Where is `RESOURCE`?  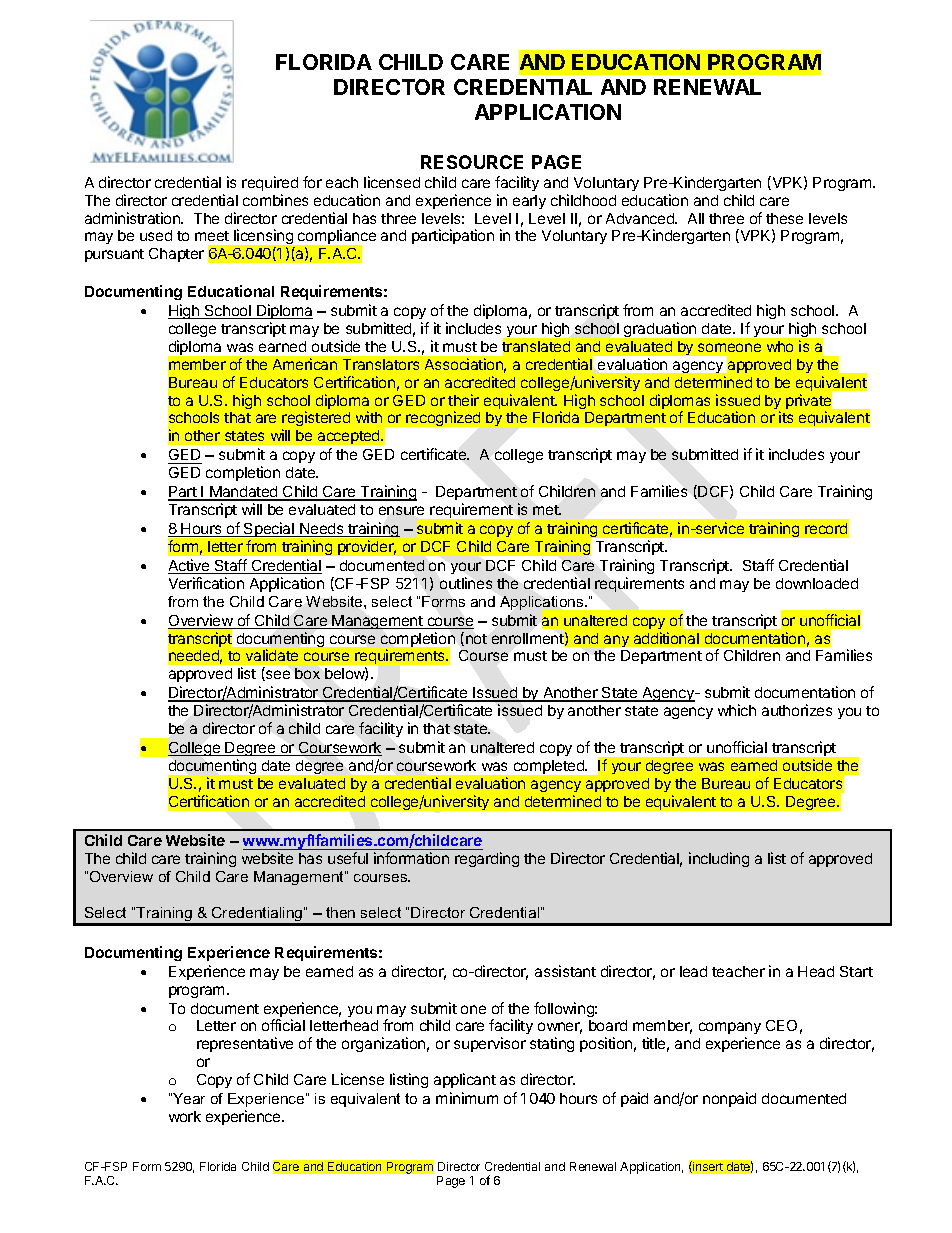 RESOURCE is located at coordinates (472, 162).
